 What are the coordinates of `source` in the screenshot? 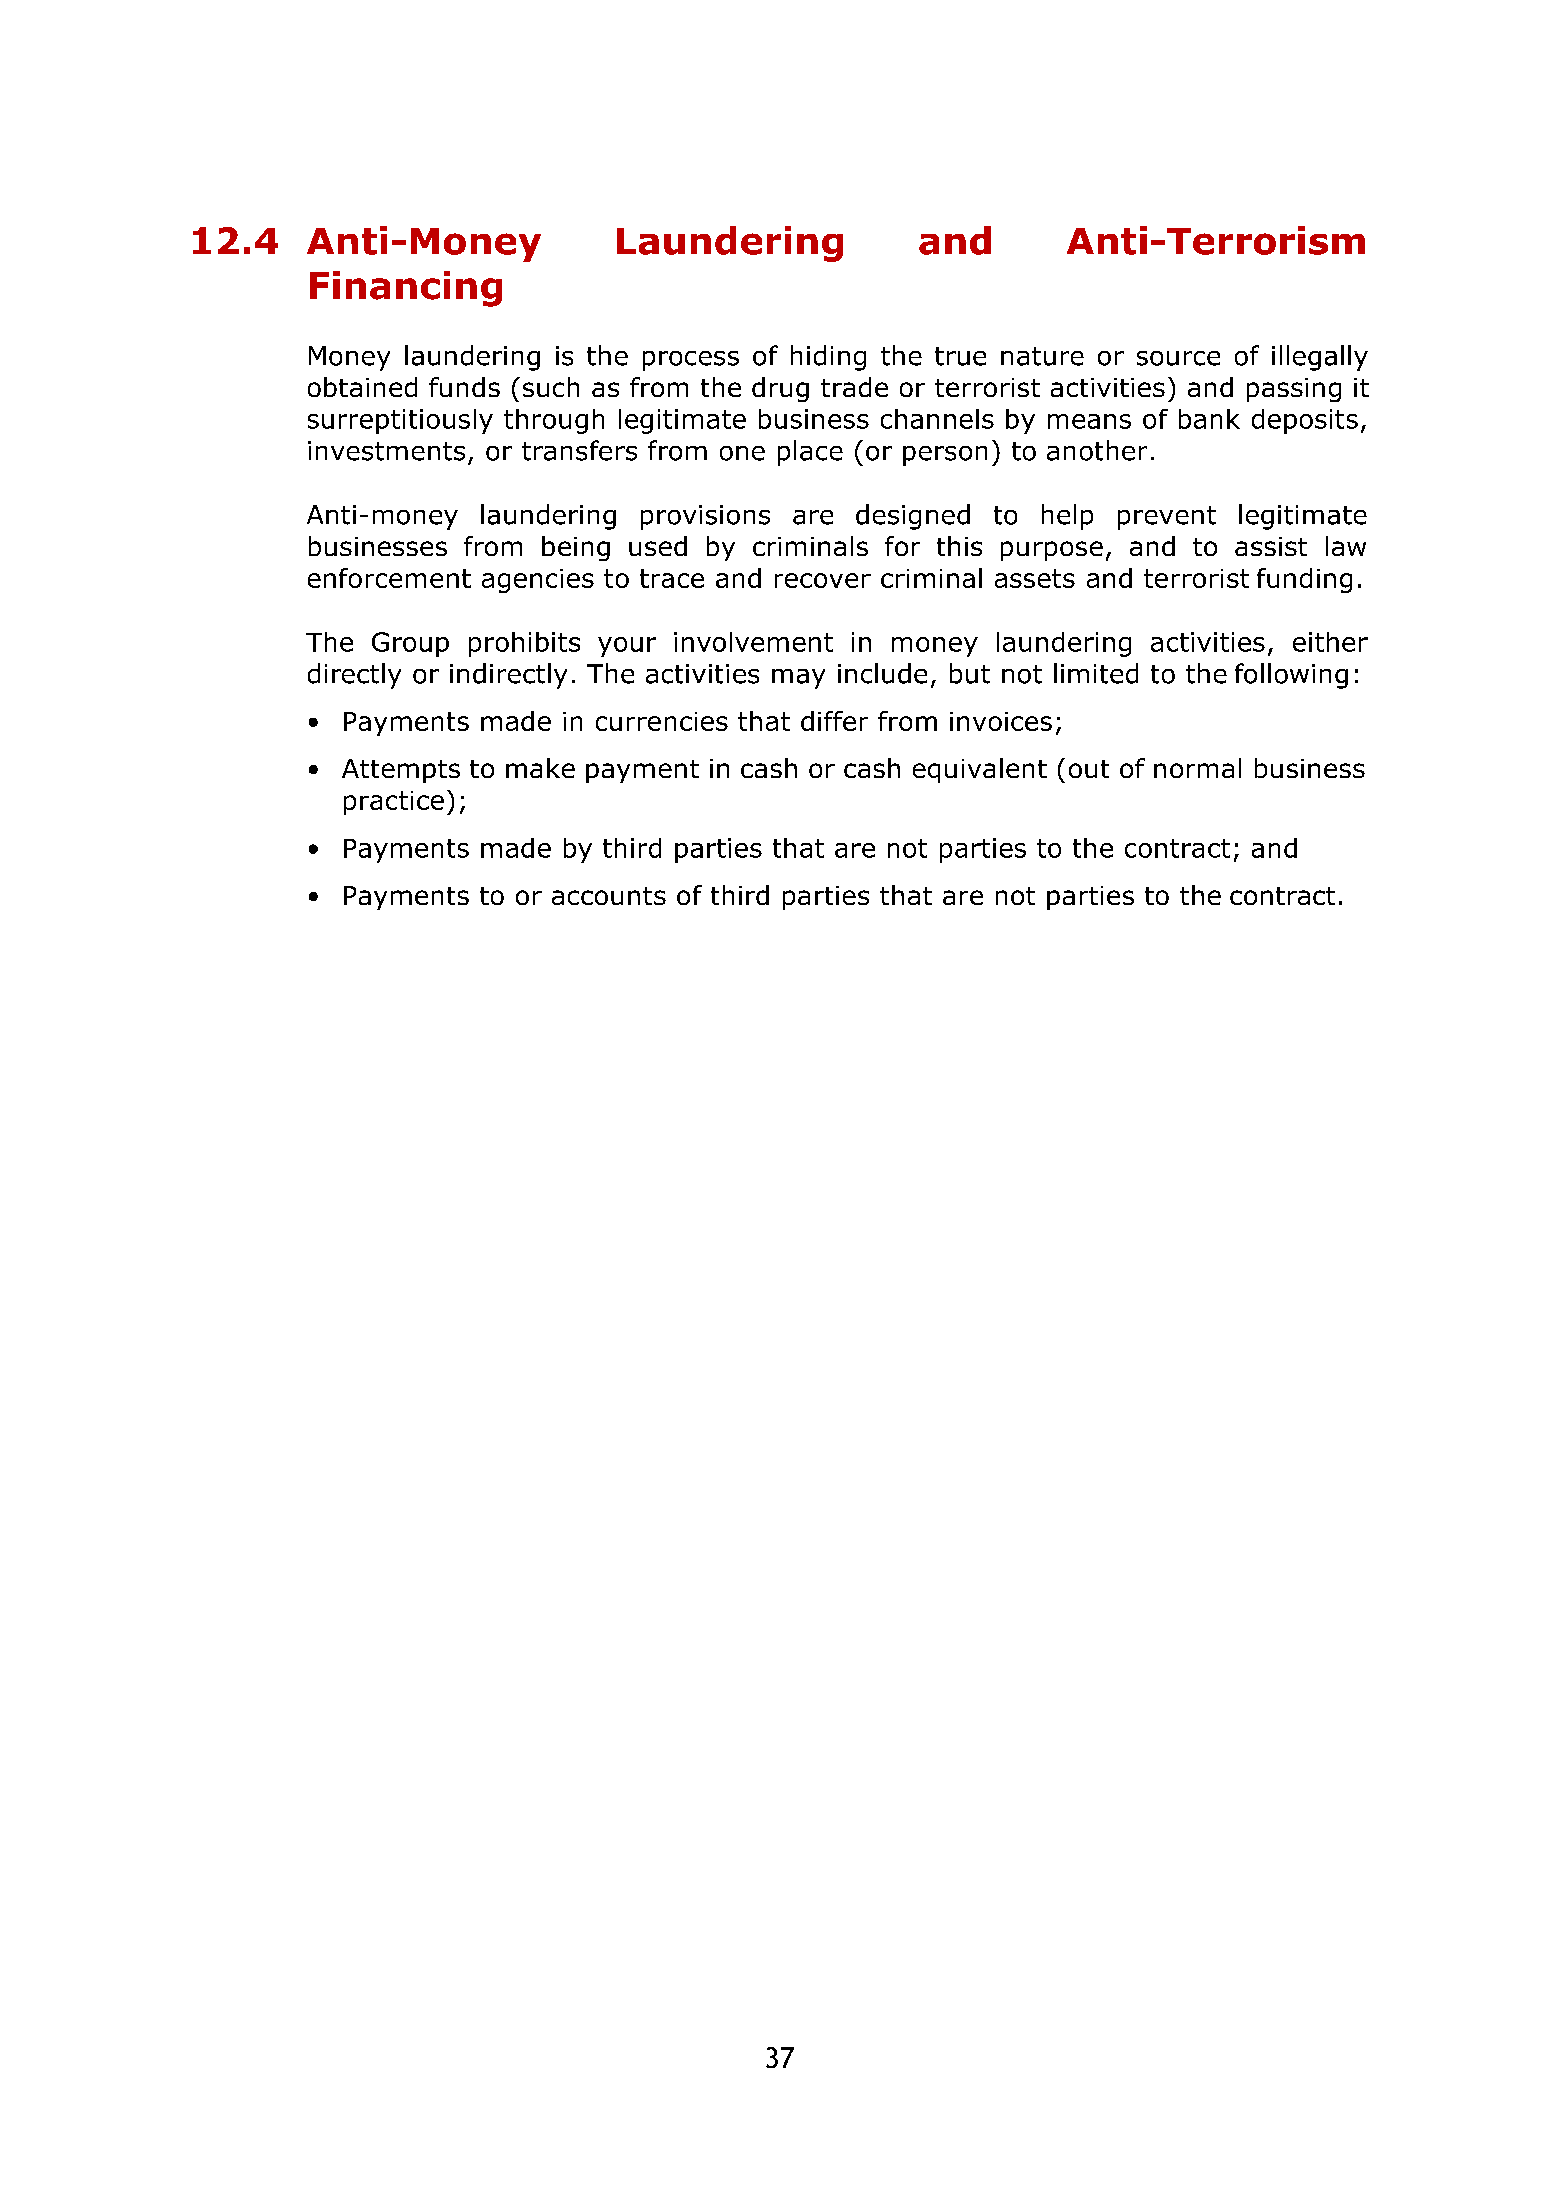 It's located at (1178, 358).
